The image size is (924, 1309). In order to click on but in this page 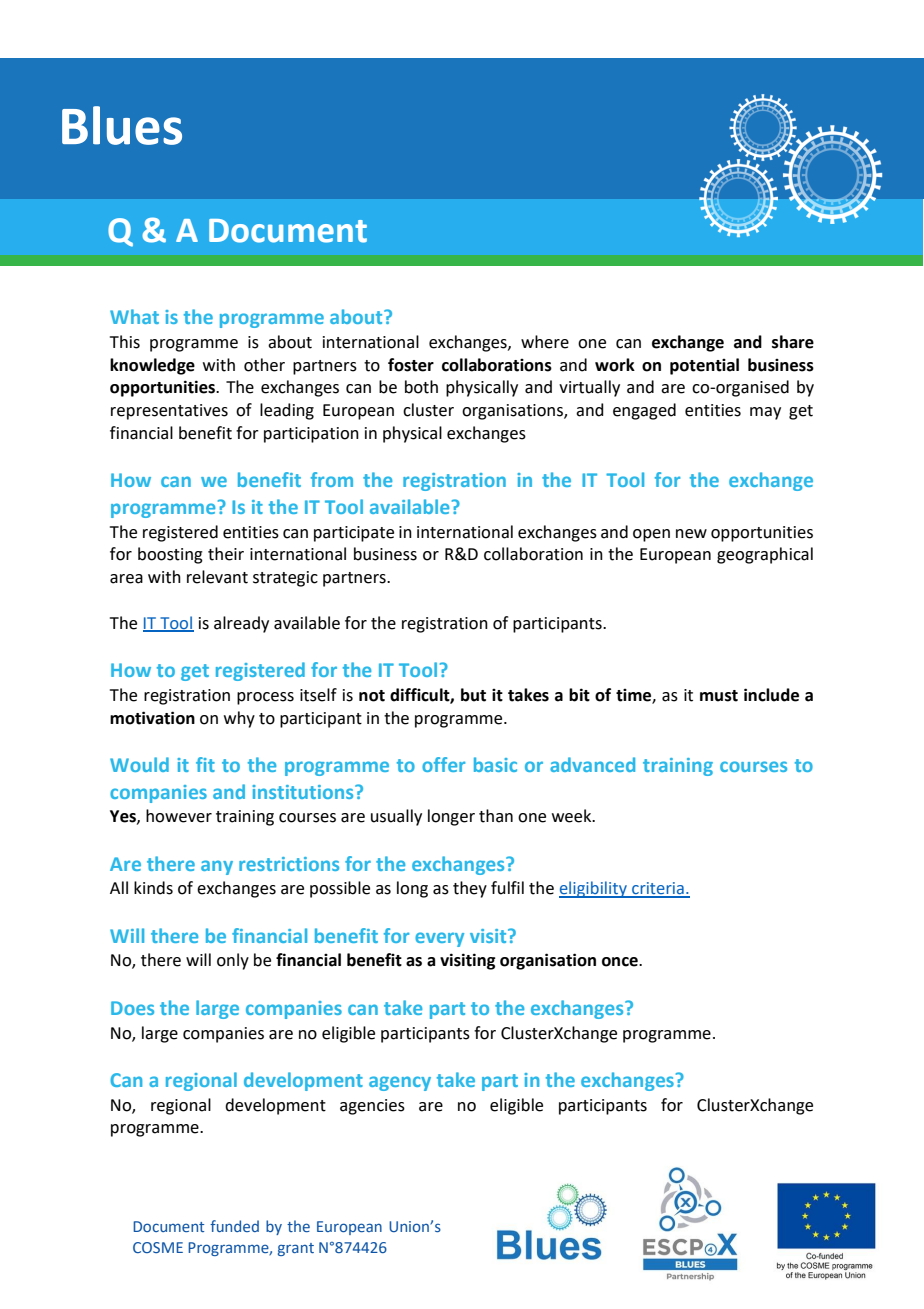, I will do `click(473, 695)`.
